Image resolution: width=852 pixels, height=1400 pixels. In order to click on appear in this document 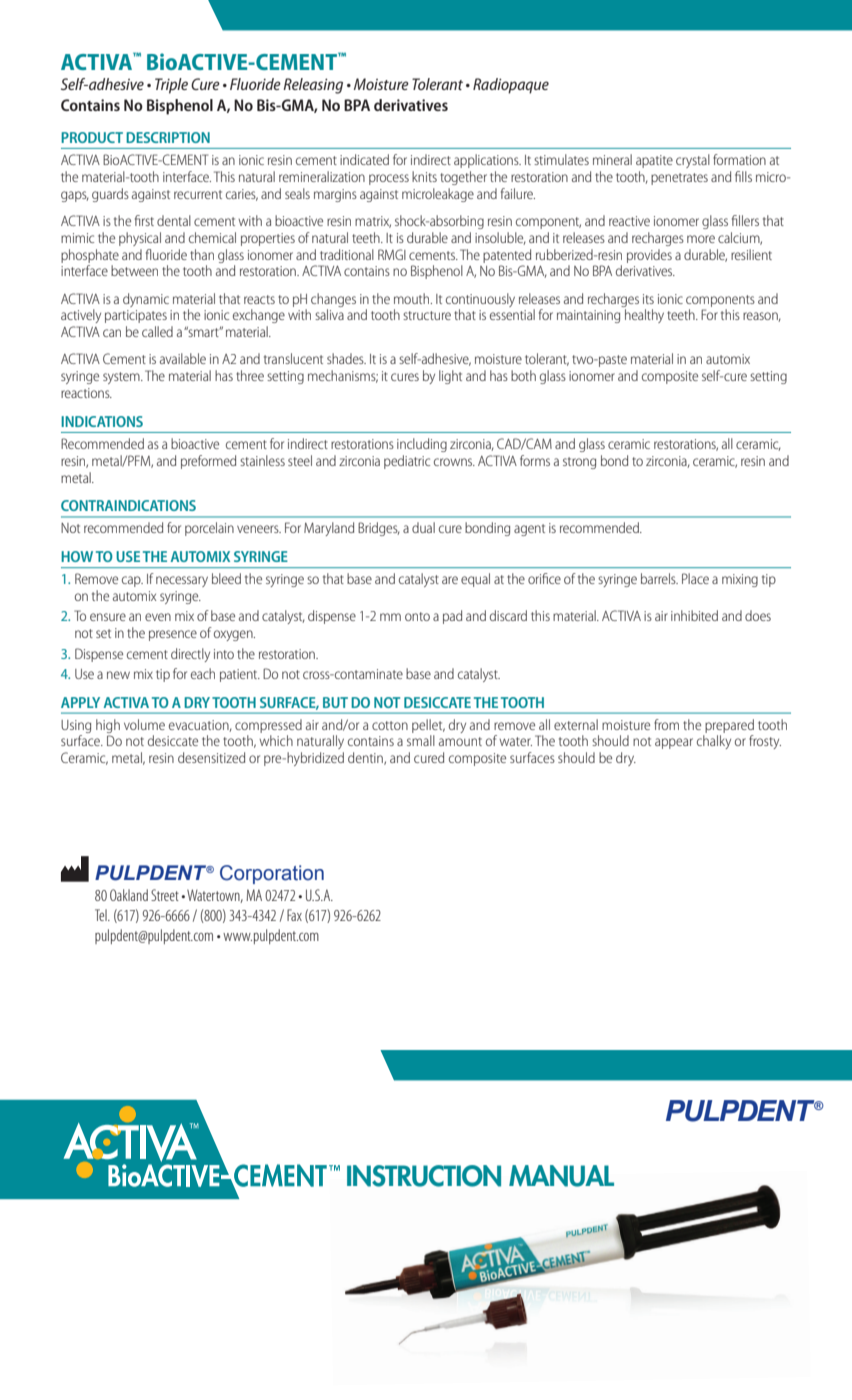, I will do `click(674, 743)`.
